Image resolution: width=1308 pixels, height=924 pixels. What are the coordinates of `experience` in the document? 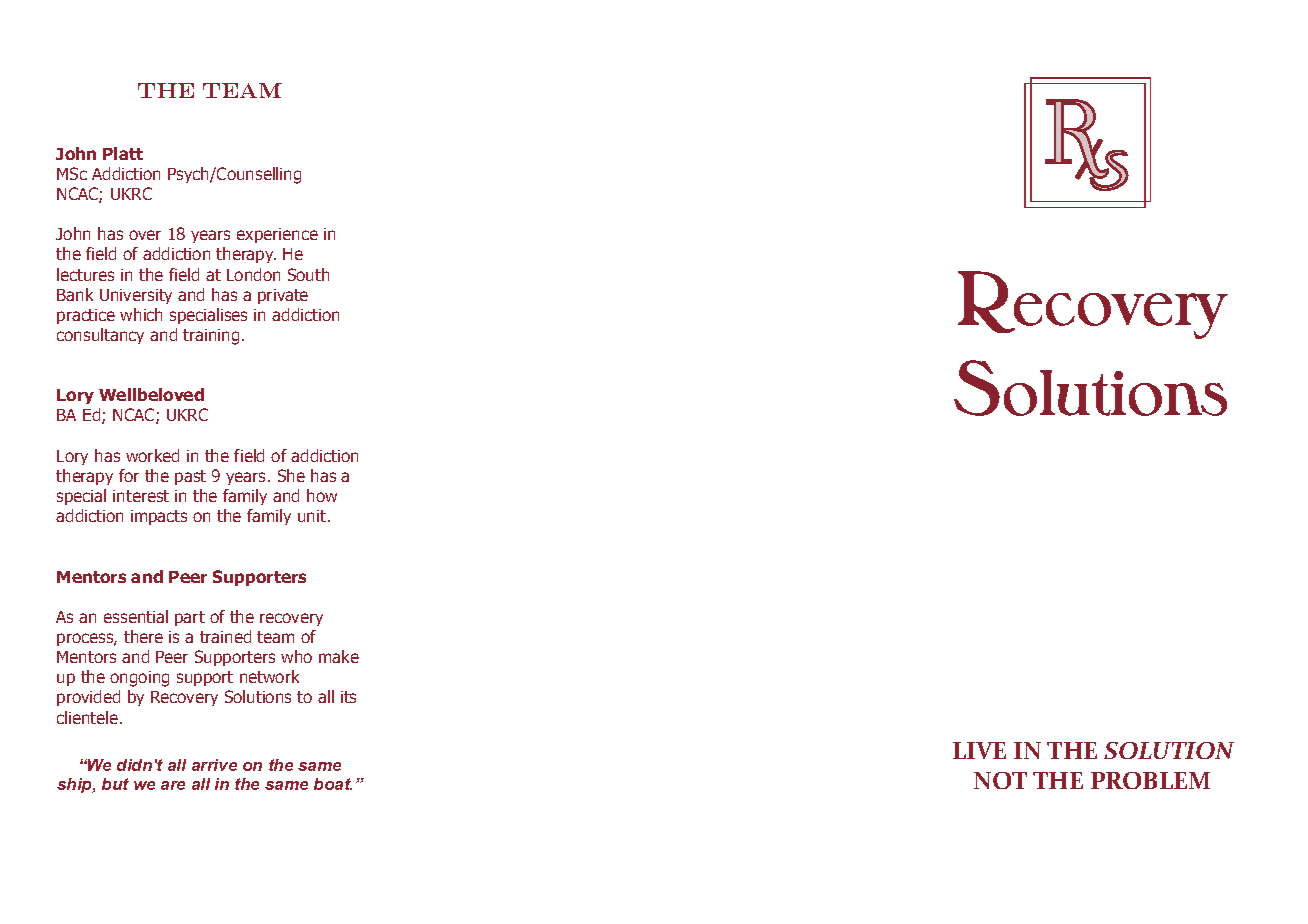 It's located at (277, 235).
